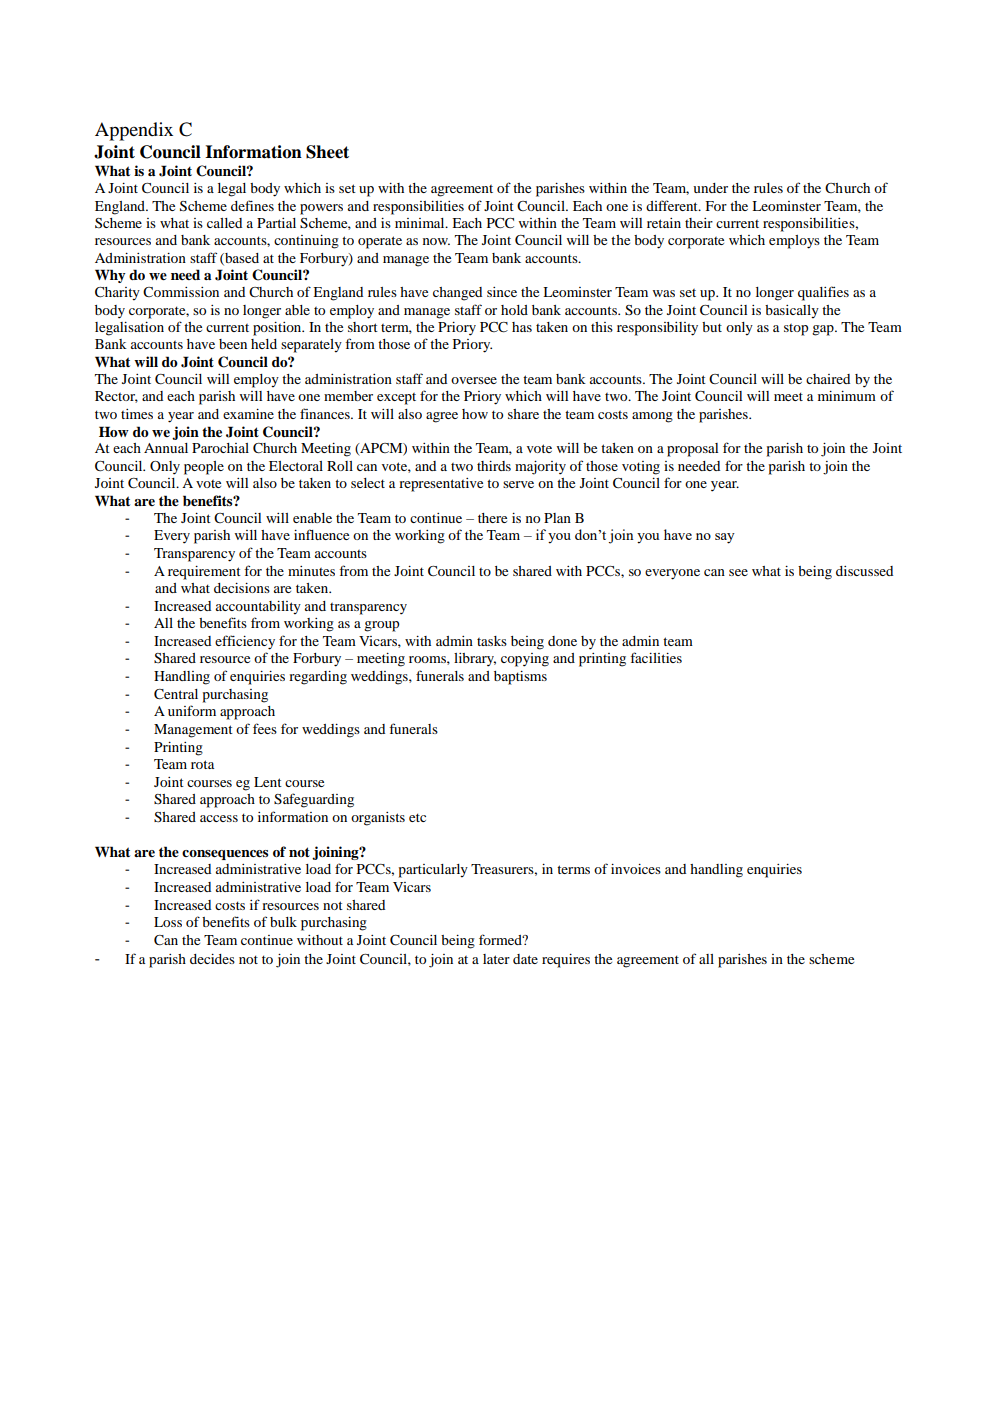 This page has height=1410, width=997. I want to click on baptisms, so click(520, 678).
